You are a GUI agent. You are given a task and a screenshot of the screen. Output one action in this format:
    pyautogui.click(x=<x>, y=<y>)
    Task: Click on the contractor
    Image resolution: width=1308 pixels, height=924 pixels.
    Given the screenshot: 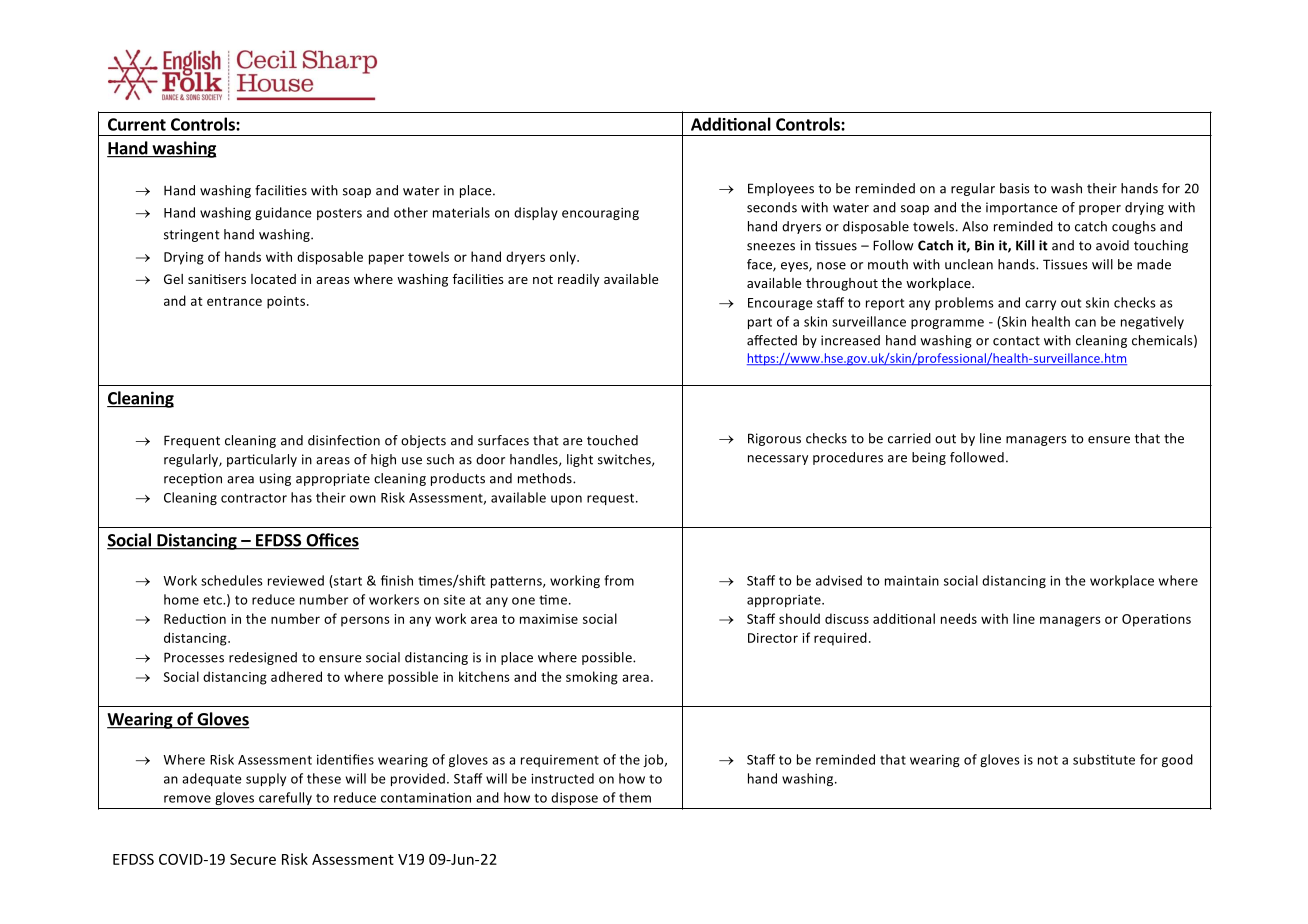 What is the action you would take?
    pyautogui.click(x=254, y=498)
